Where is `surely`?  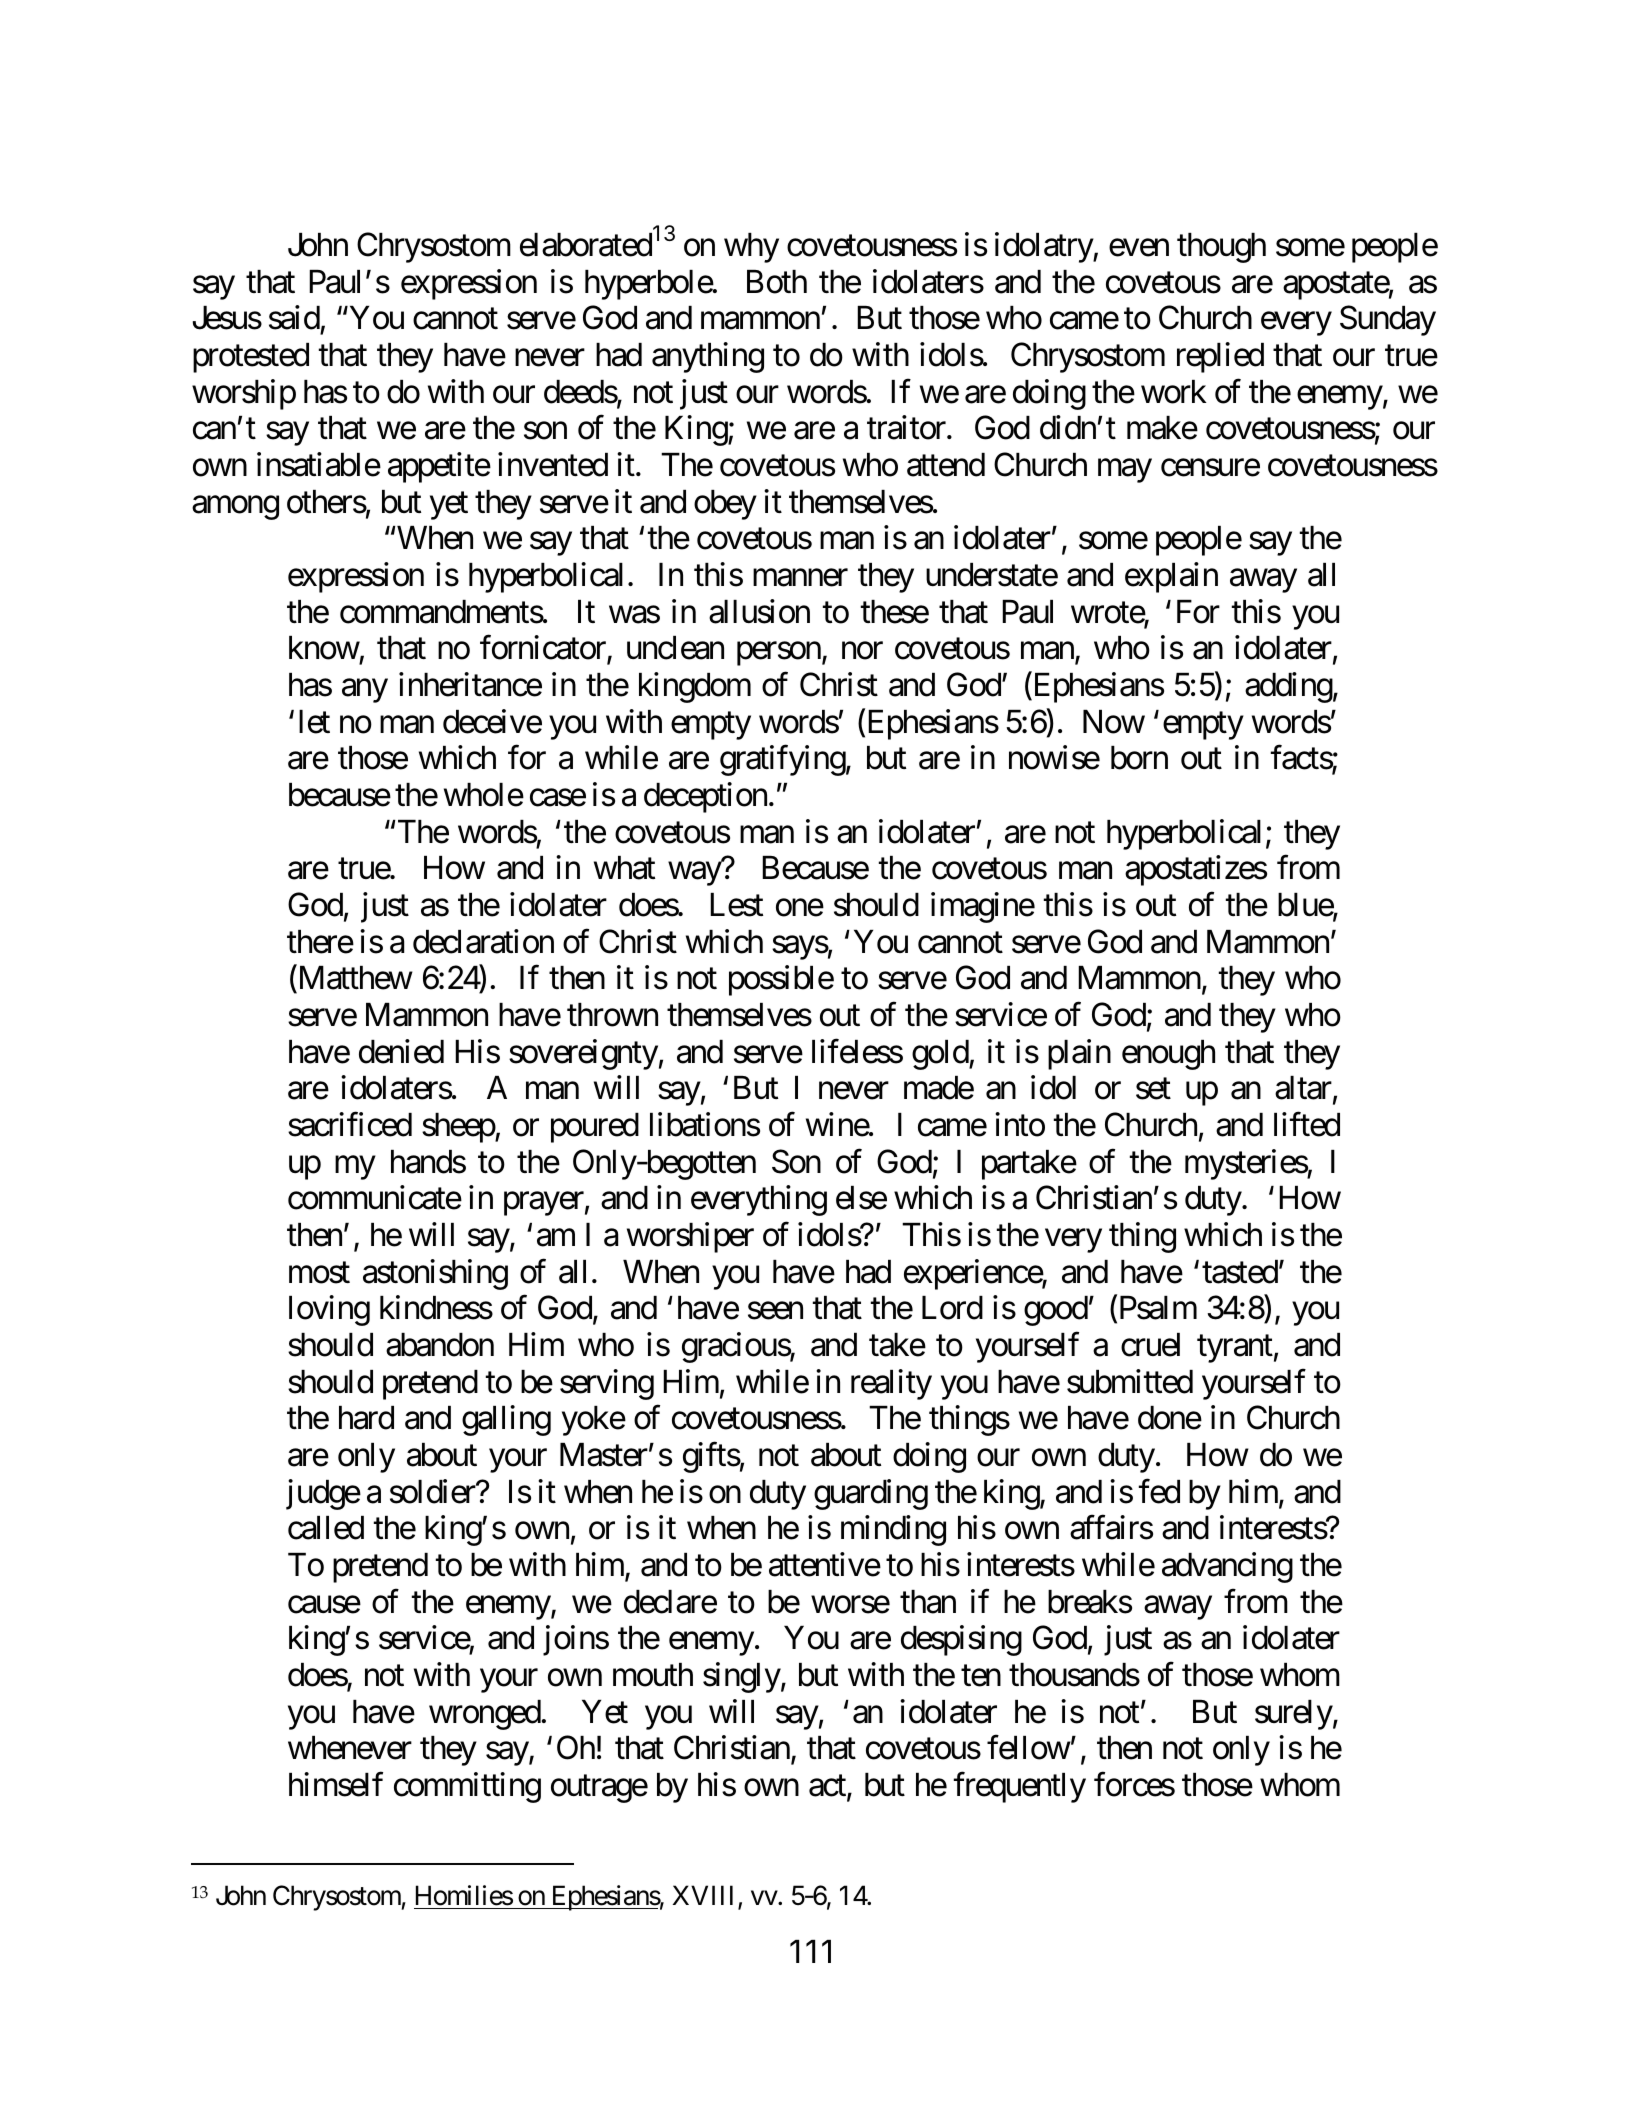
surely is located at coordinates (1294, 1715).
